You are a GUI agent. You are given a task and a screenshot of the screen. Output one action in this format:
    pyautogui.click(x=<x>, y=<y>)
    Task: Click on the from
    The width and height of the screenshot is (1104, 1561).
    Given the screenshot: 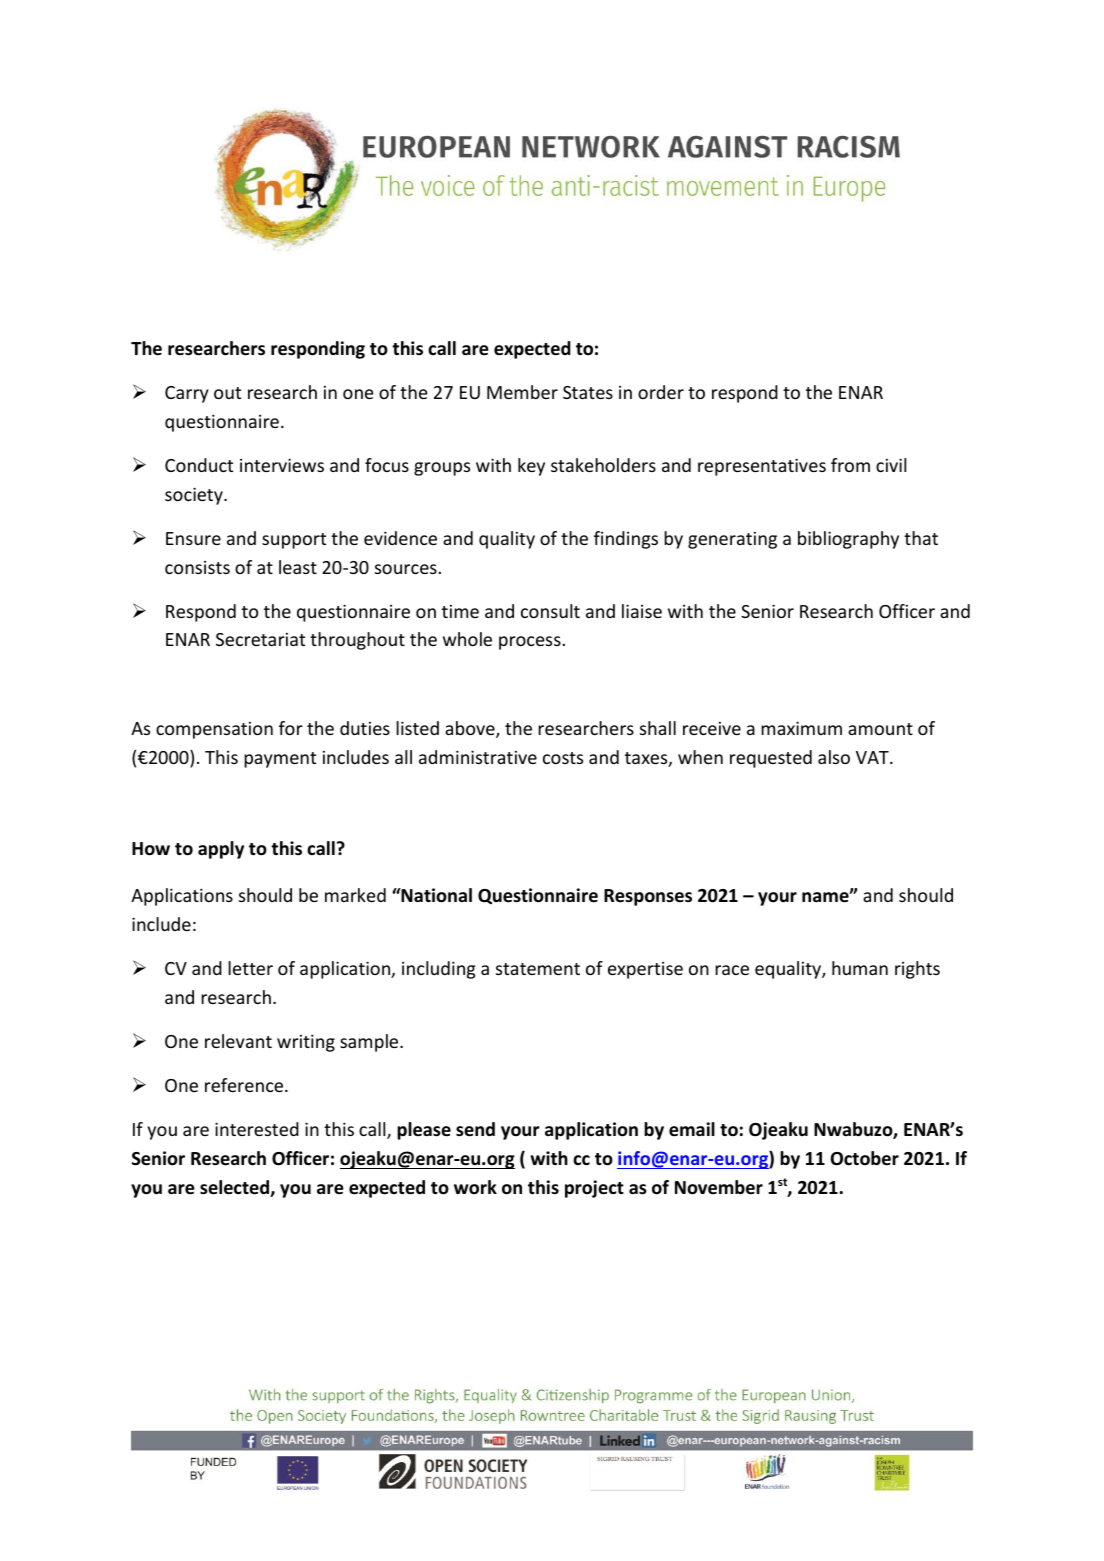 What is the action you would take?
    pyautogui.click(x=850, y=465)
